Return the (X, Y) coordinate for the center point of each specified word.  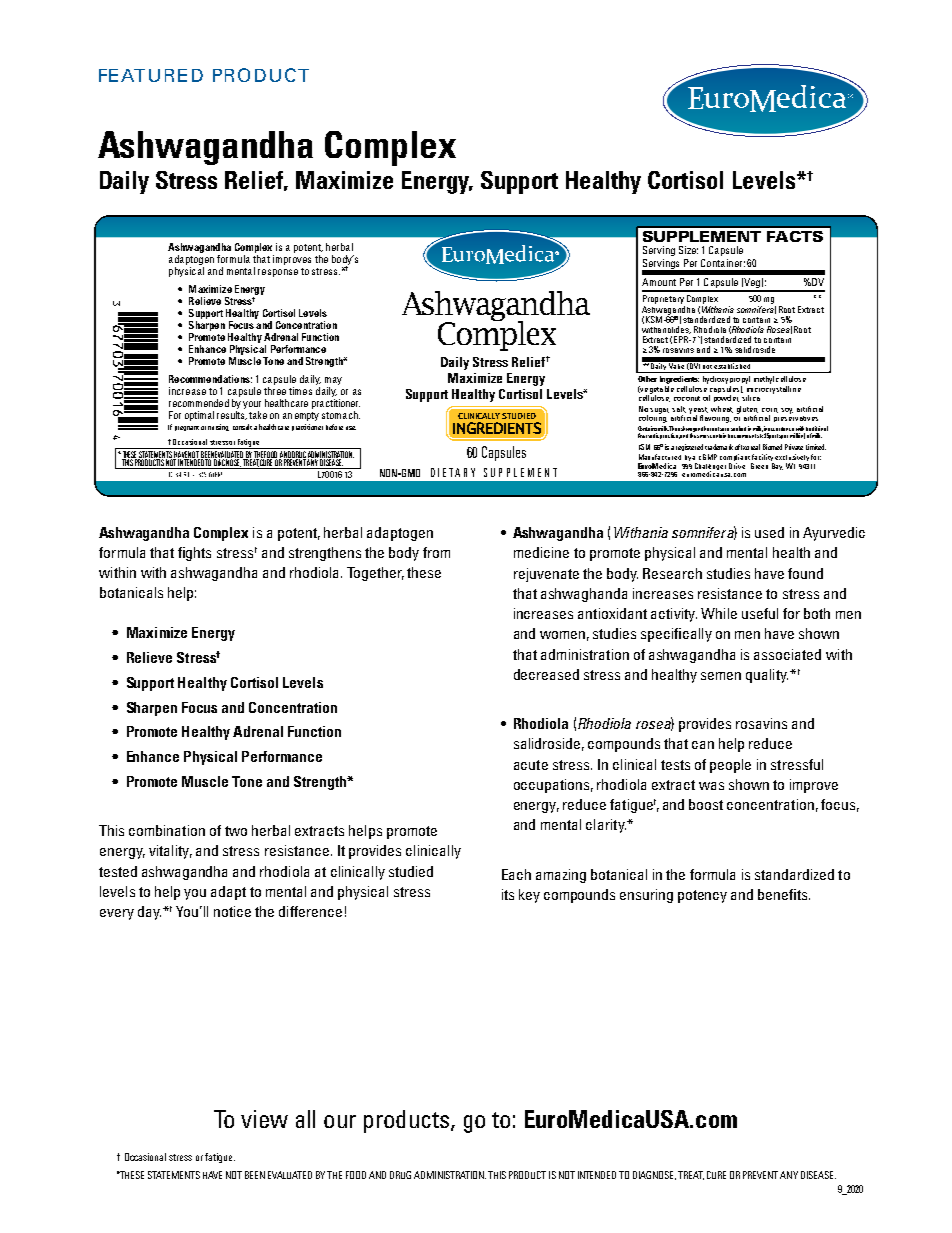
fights (194, 554)
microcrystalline (773, 389)
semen (721, 676)
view (264, 1119)
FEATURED (151, 75)
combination (167, 830)
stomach (341, 415)
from (436, 552)
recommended (199, 403)
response (278, 273)
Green (759, 466)
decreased (546, 674)
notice (232, 911)
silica (750, 396)
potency (702, 896)
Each (516, 874)
